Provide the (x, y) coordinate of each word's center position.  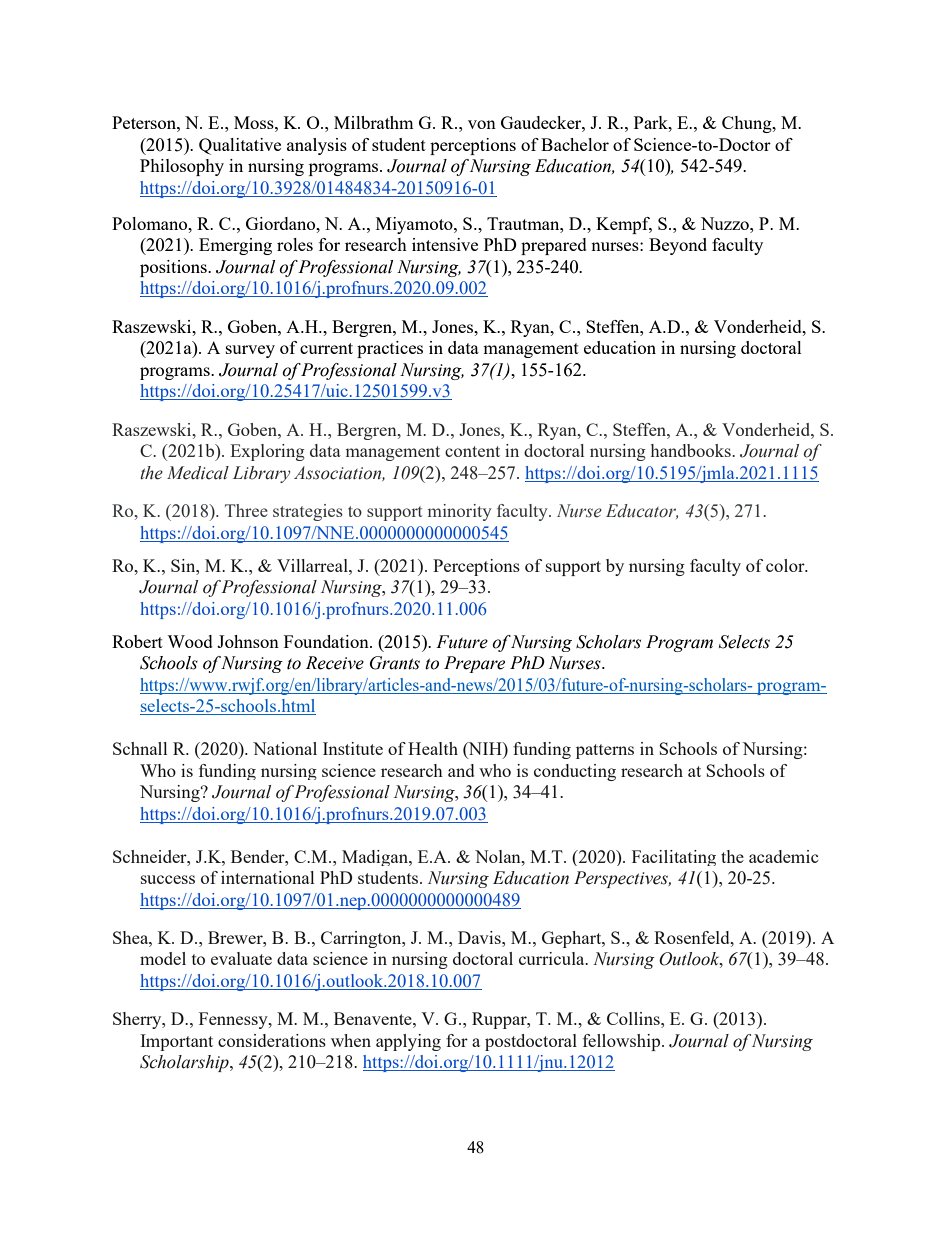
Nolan (499, 856)
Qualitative (240, 146)
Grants (395, 663)
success (168, 879)
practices (390, 349)
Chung (748, 124)
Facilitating (674, 858)
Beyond (678, 246)
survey (250, 351)
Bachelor (575, 144)
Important (176, 1042)
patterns (605, 751)
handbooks (692, 450)
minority (460, 512)
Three (246, 510)
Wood (190, 641)
